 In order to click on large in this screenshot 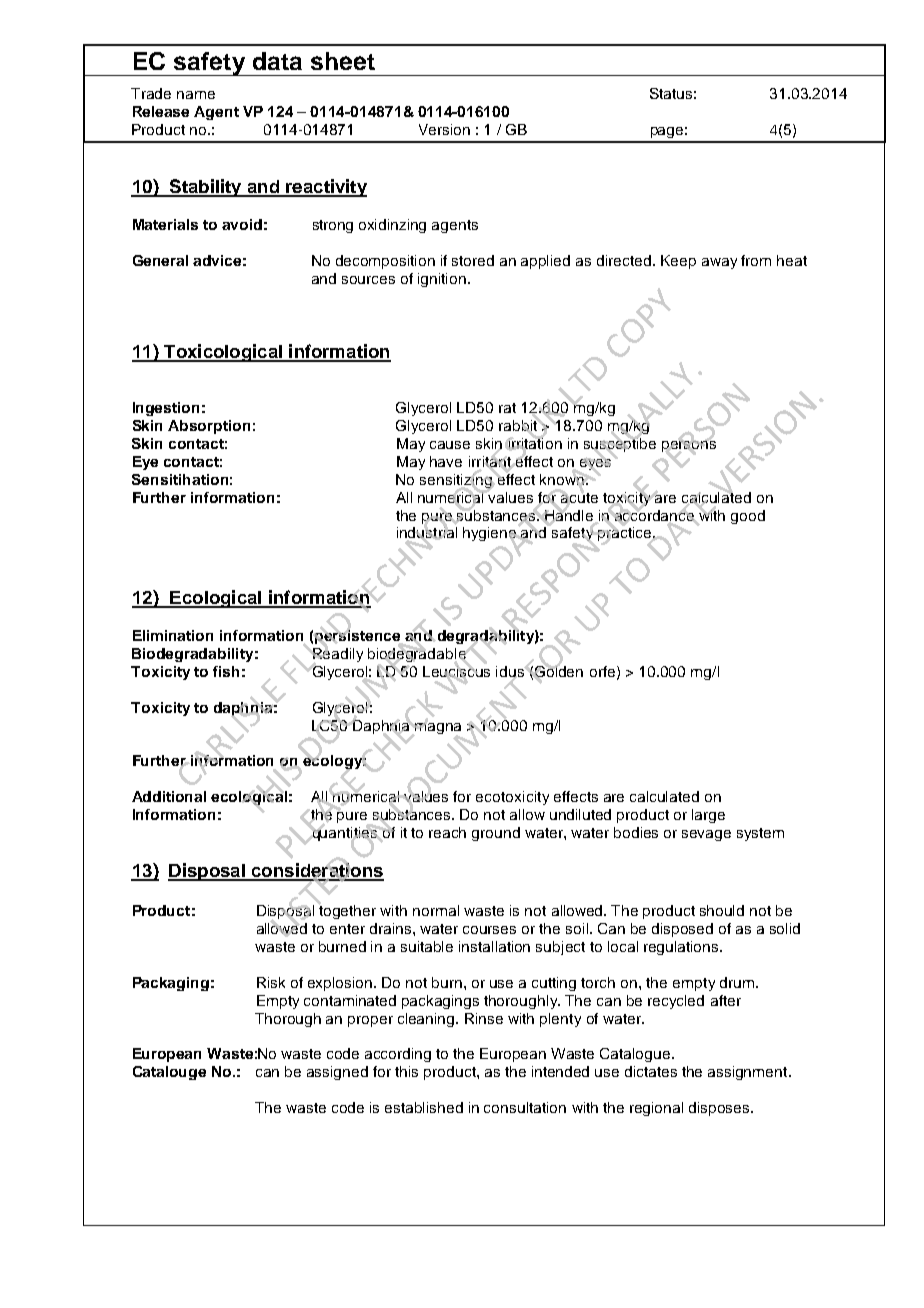, I will do `click(708, 816)`.
